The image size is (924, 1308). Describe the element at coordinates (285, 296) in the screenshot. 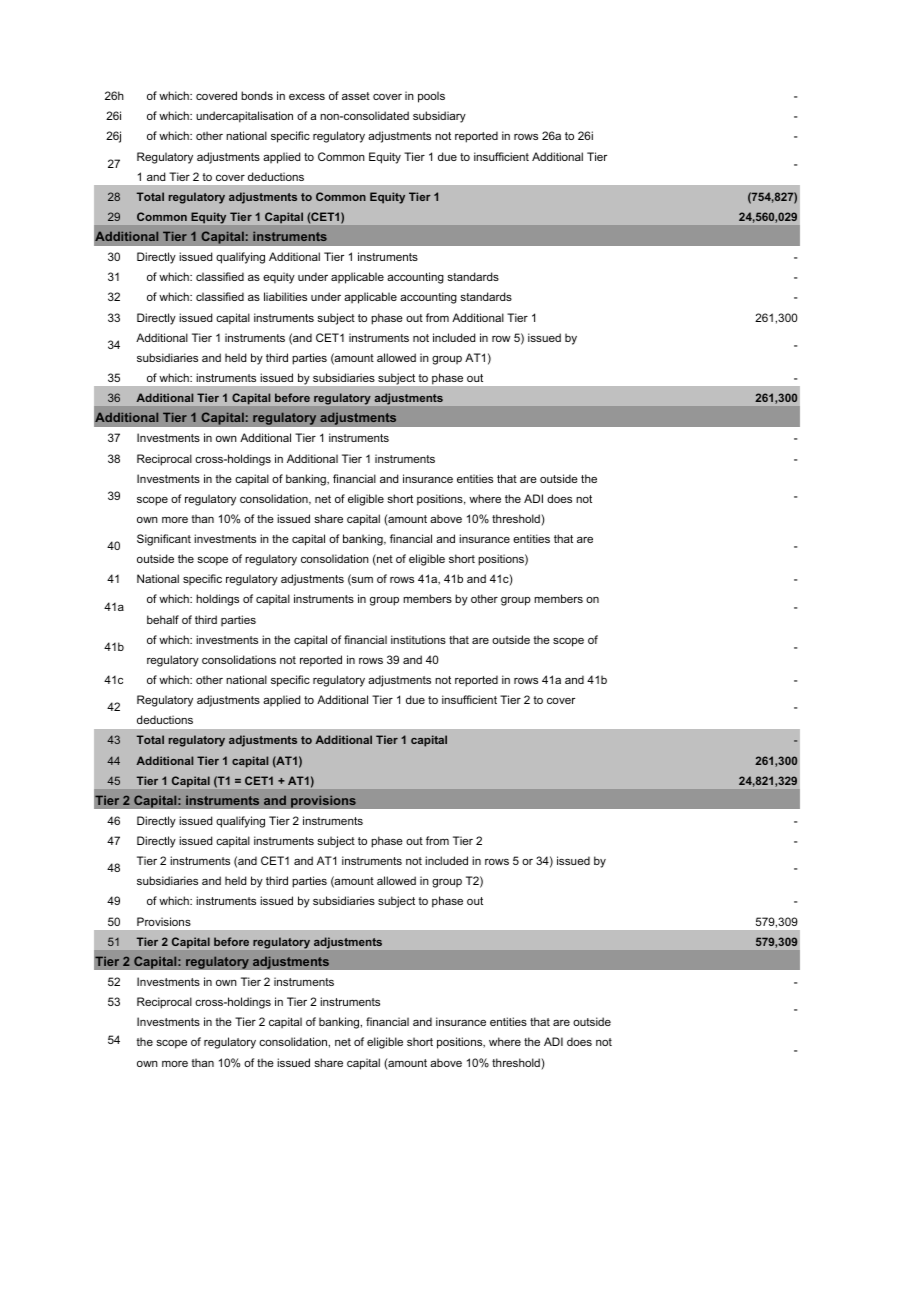

I see `liabilities` at that location.
